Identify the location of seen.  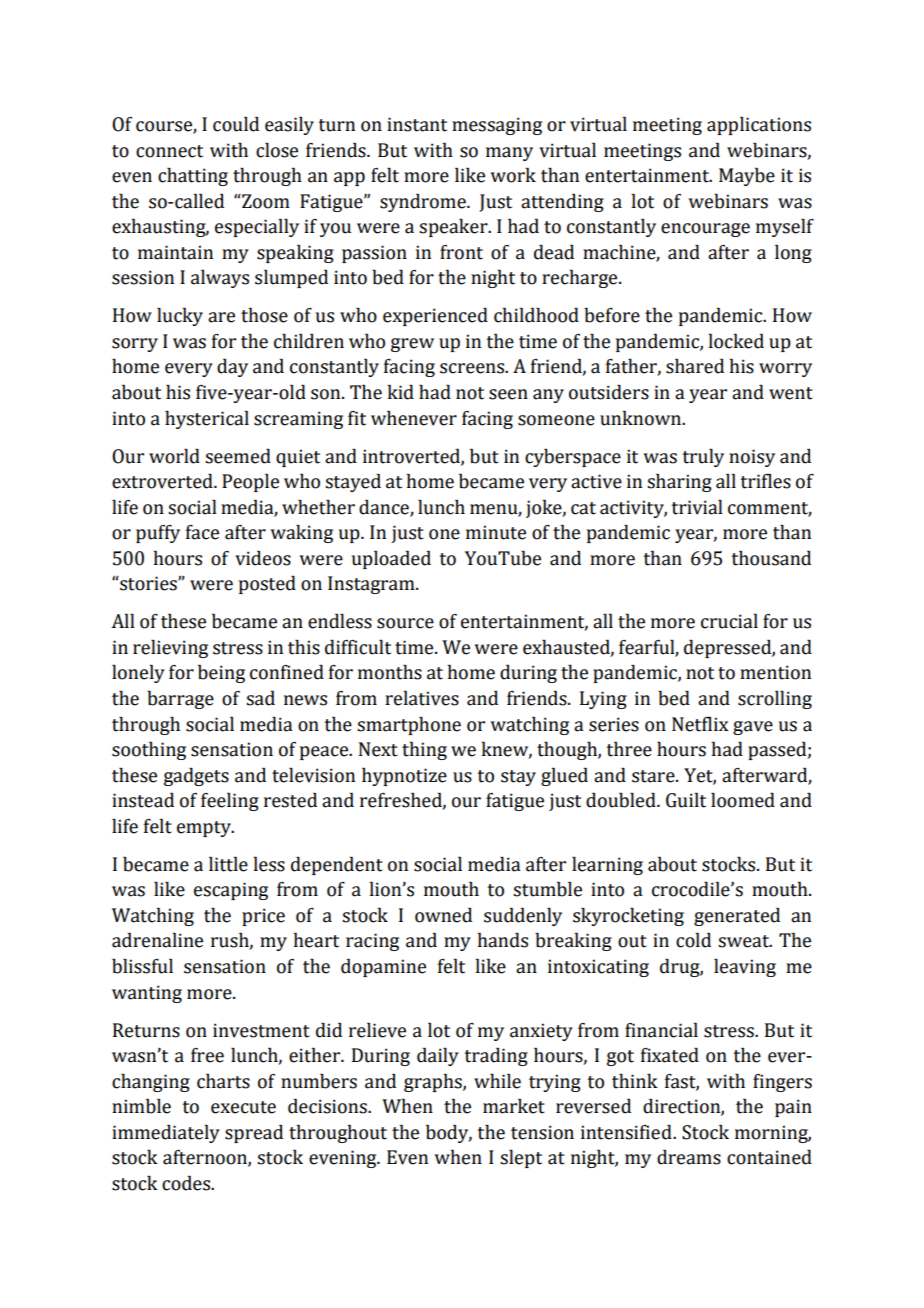
(508, 394).
